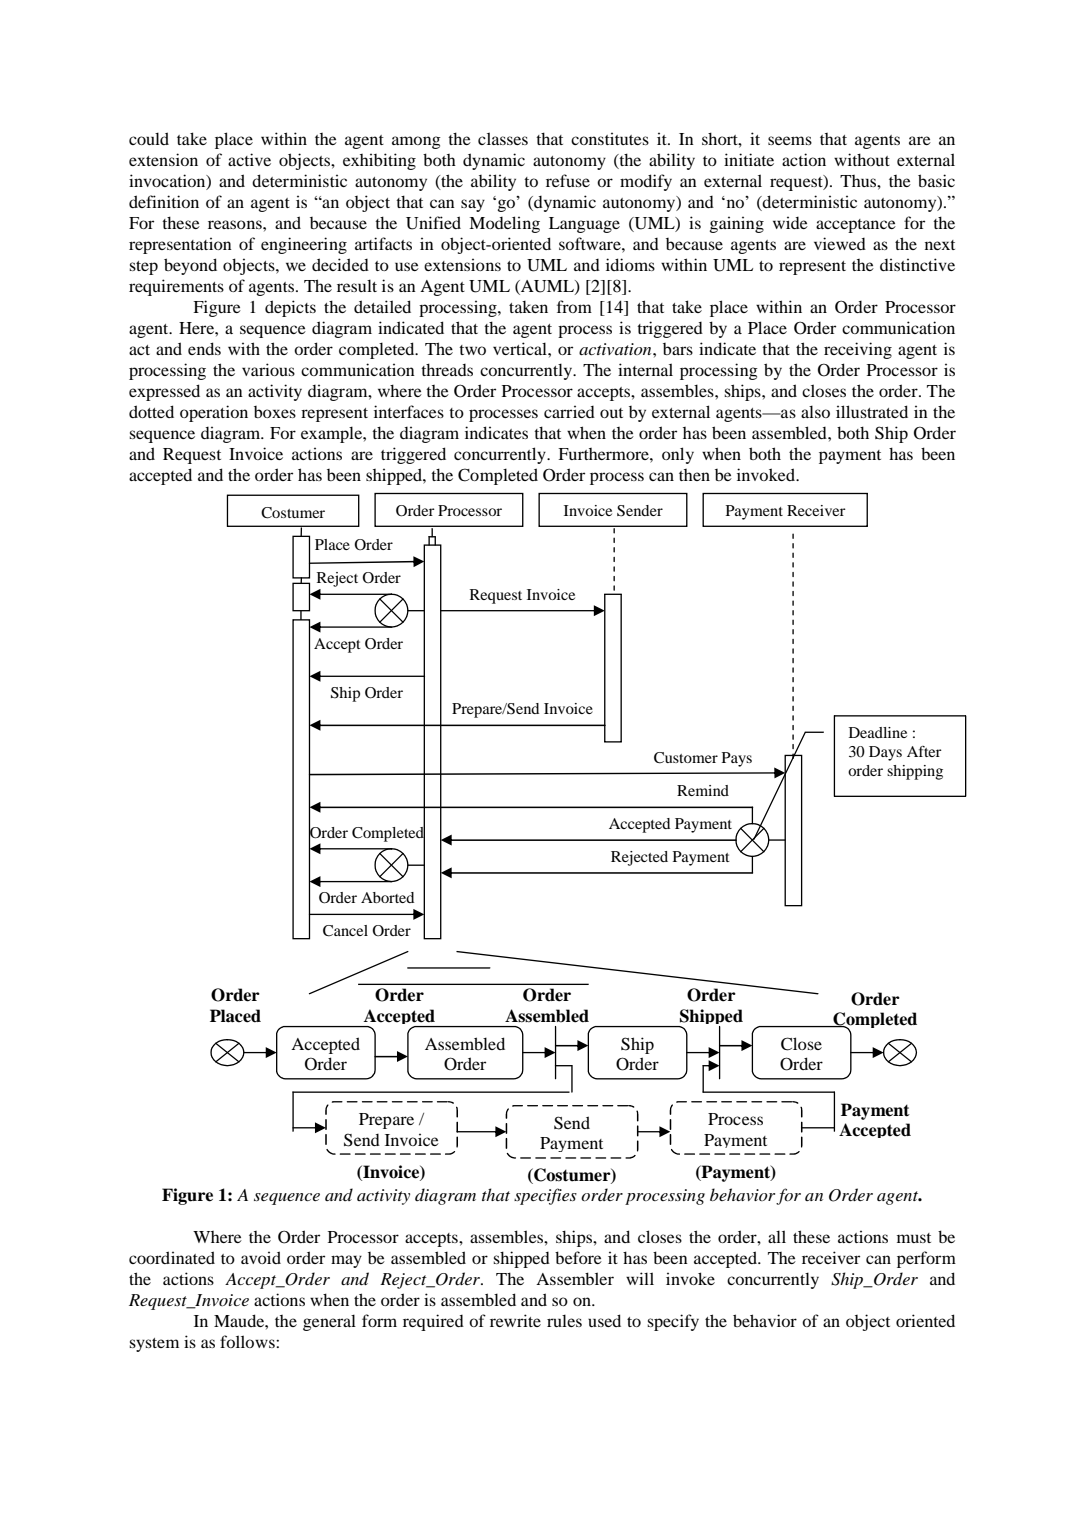 This screenshot has height=1534, width=1085. I want to click on Aborted, so click(387, 897).
